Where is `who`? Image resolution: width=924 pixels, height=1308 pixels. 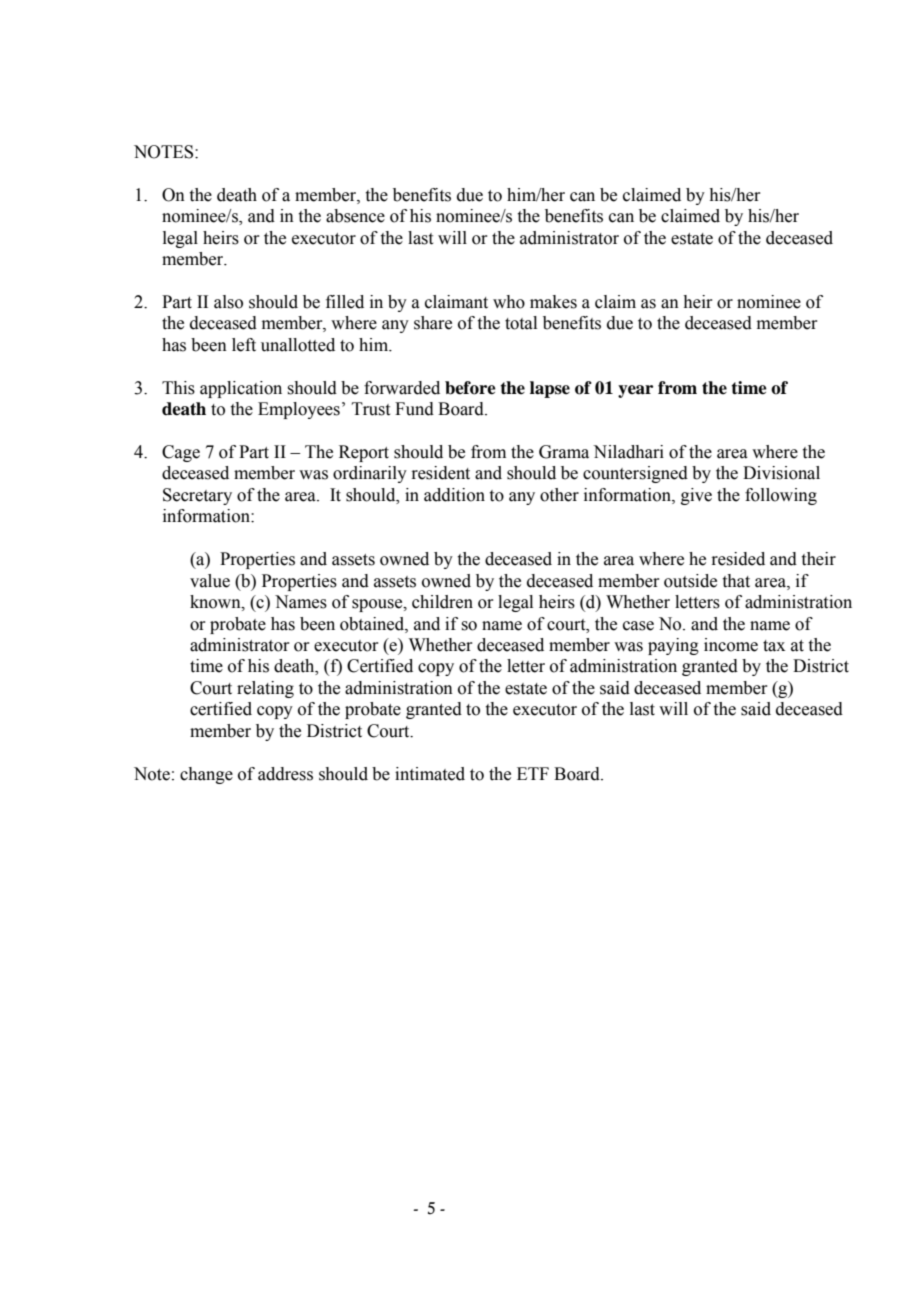
who is located at coordinates (509, 302).
